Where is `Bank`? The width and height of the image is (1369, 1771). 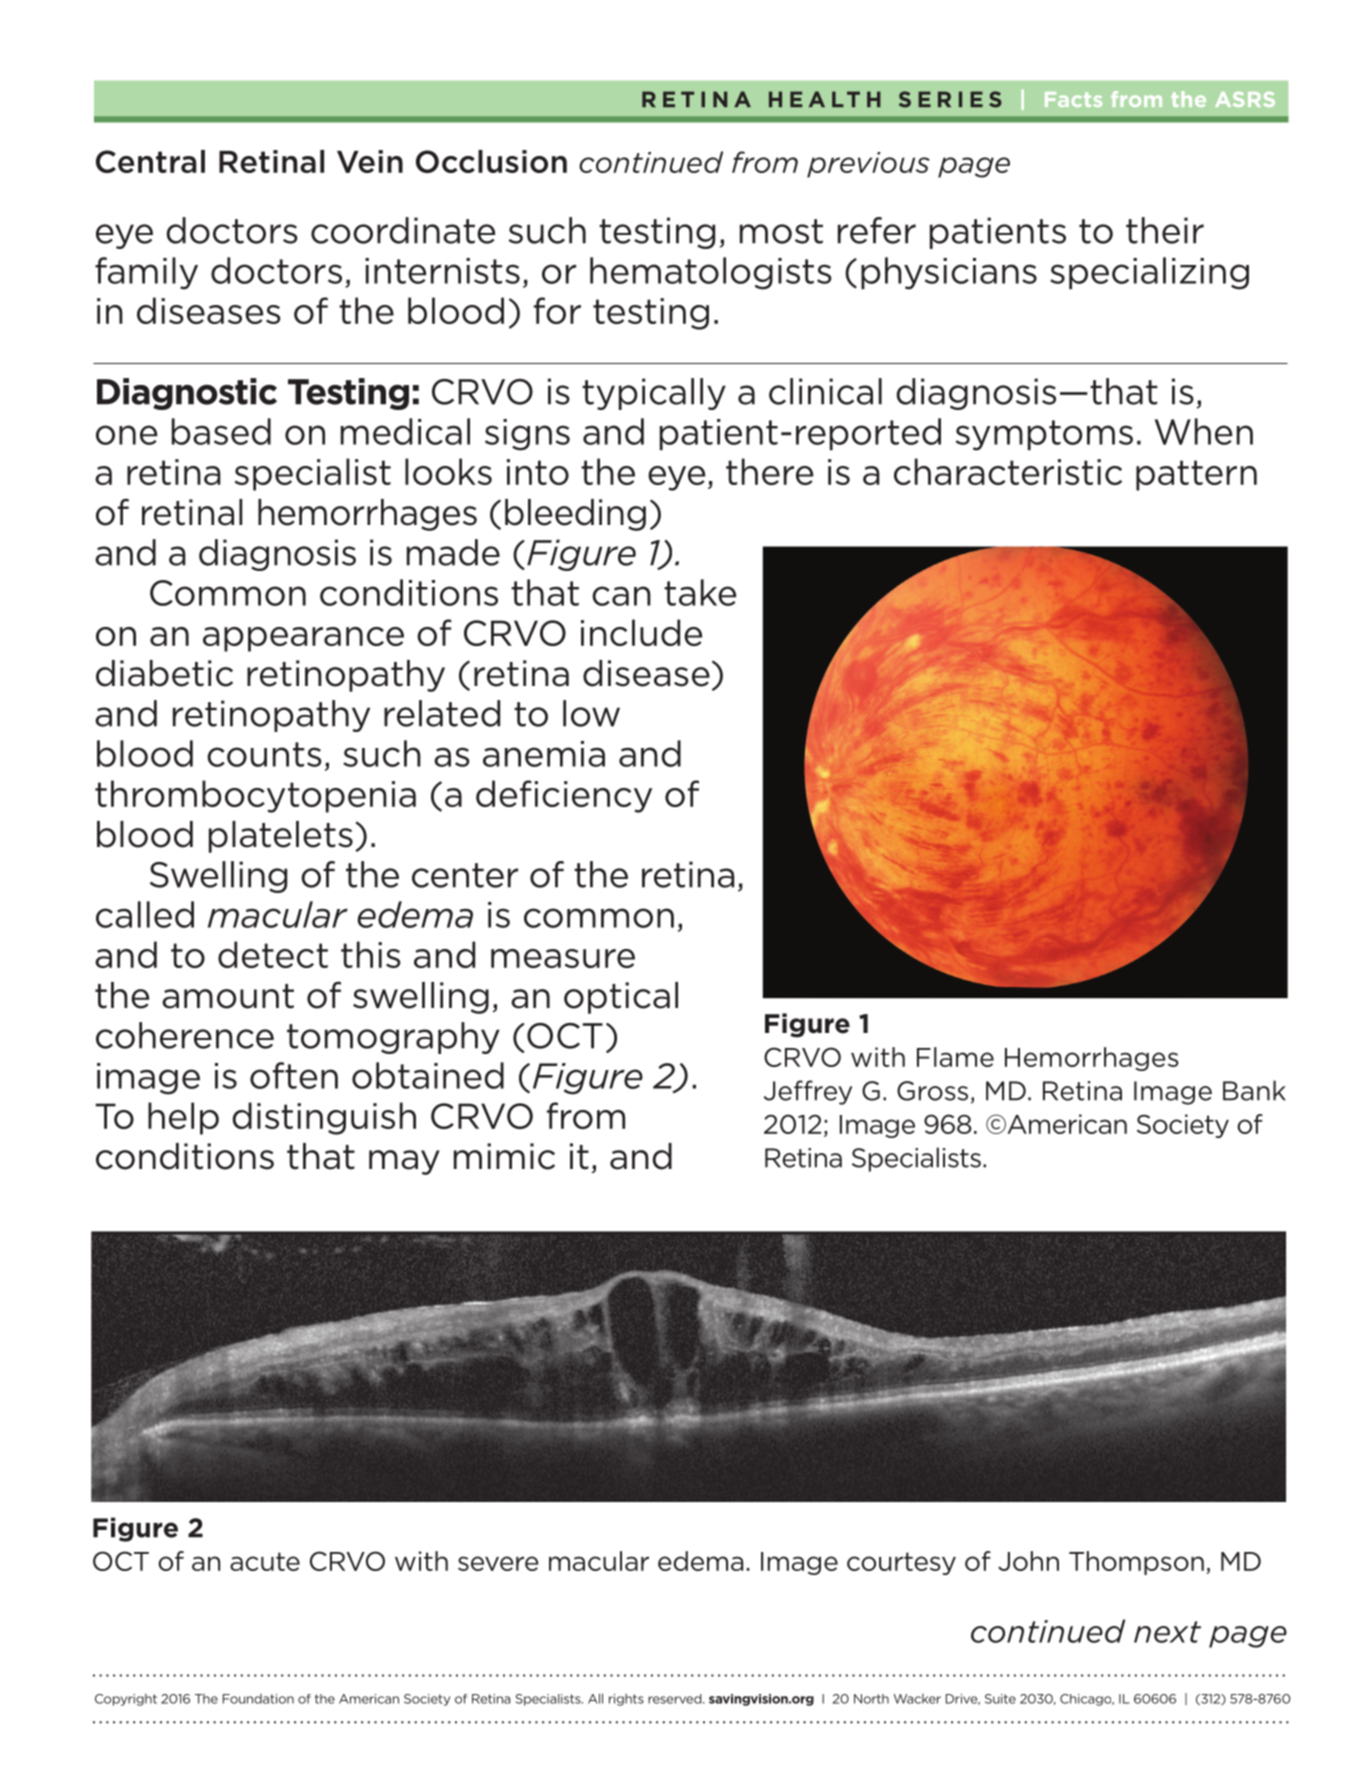
Bank is located at coordinates (1254, 1090).
